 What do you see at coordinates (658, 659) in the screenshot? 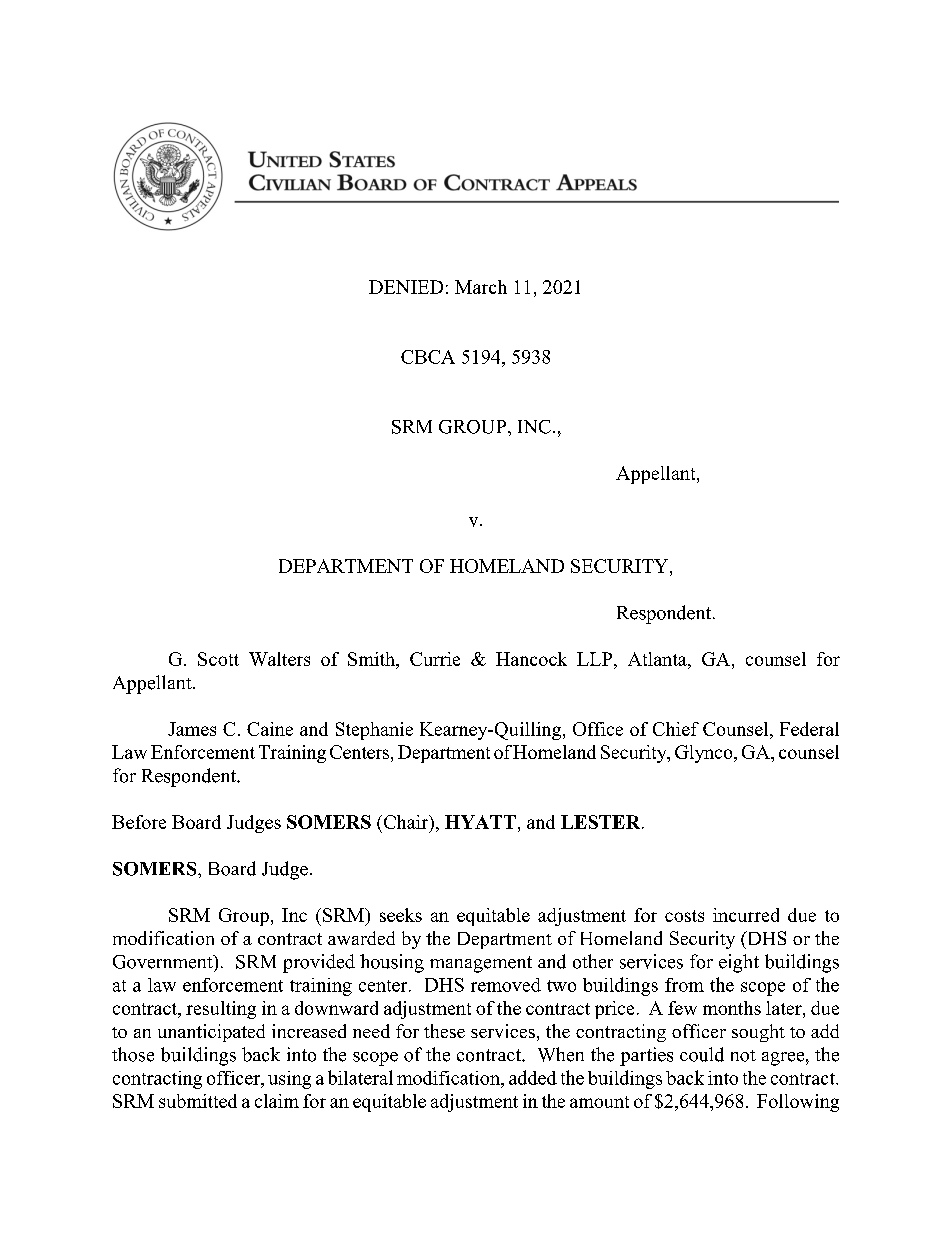
I see `Atlanta` at bounding box center [658, 659].
